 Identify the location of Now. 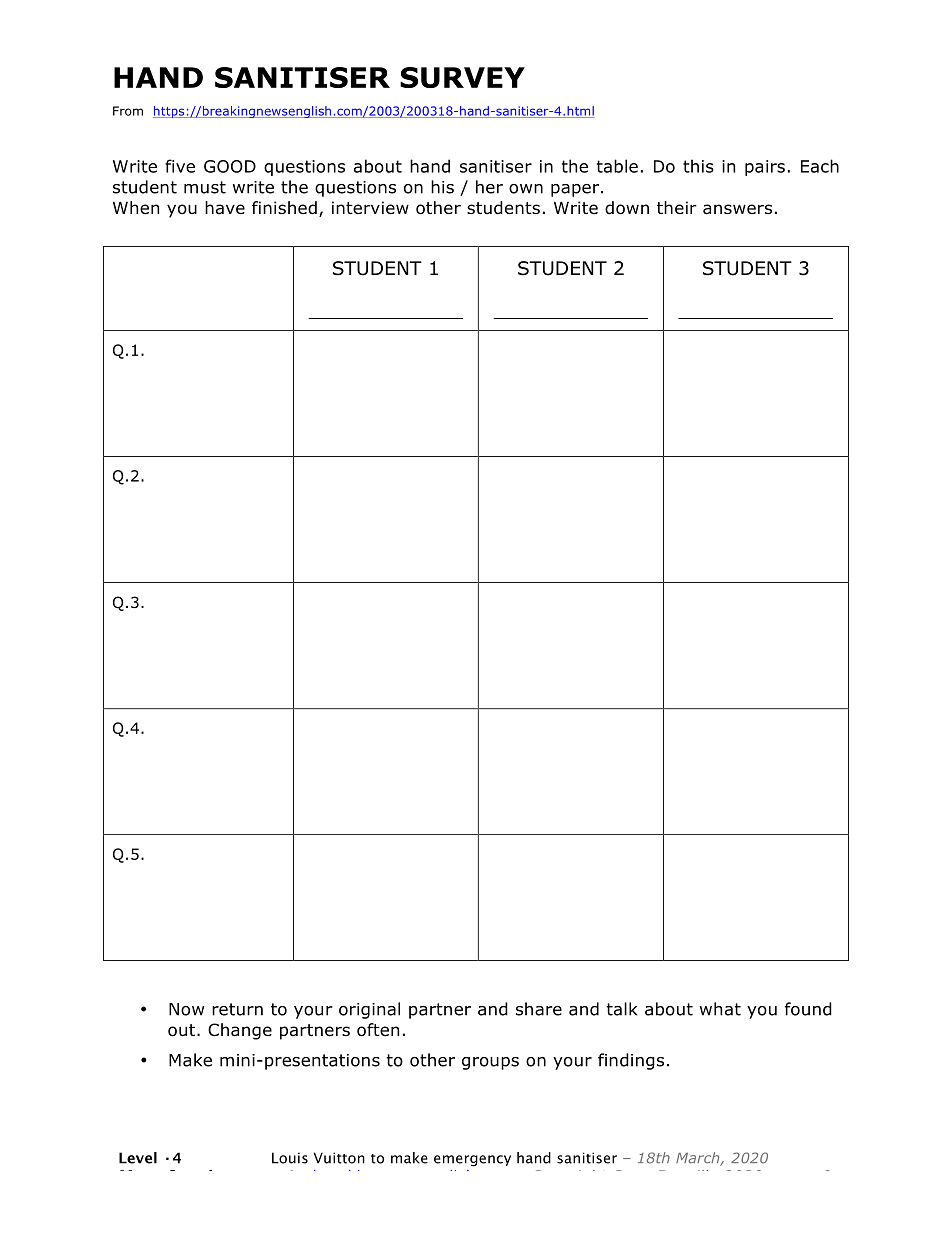
(186, 1009).
